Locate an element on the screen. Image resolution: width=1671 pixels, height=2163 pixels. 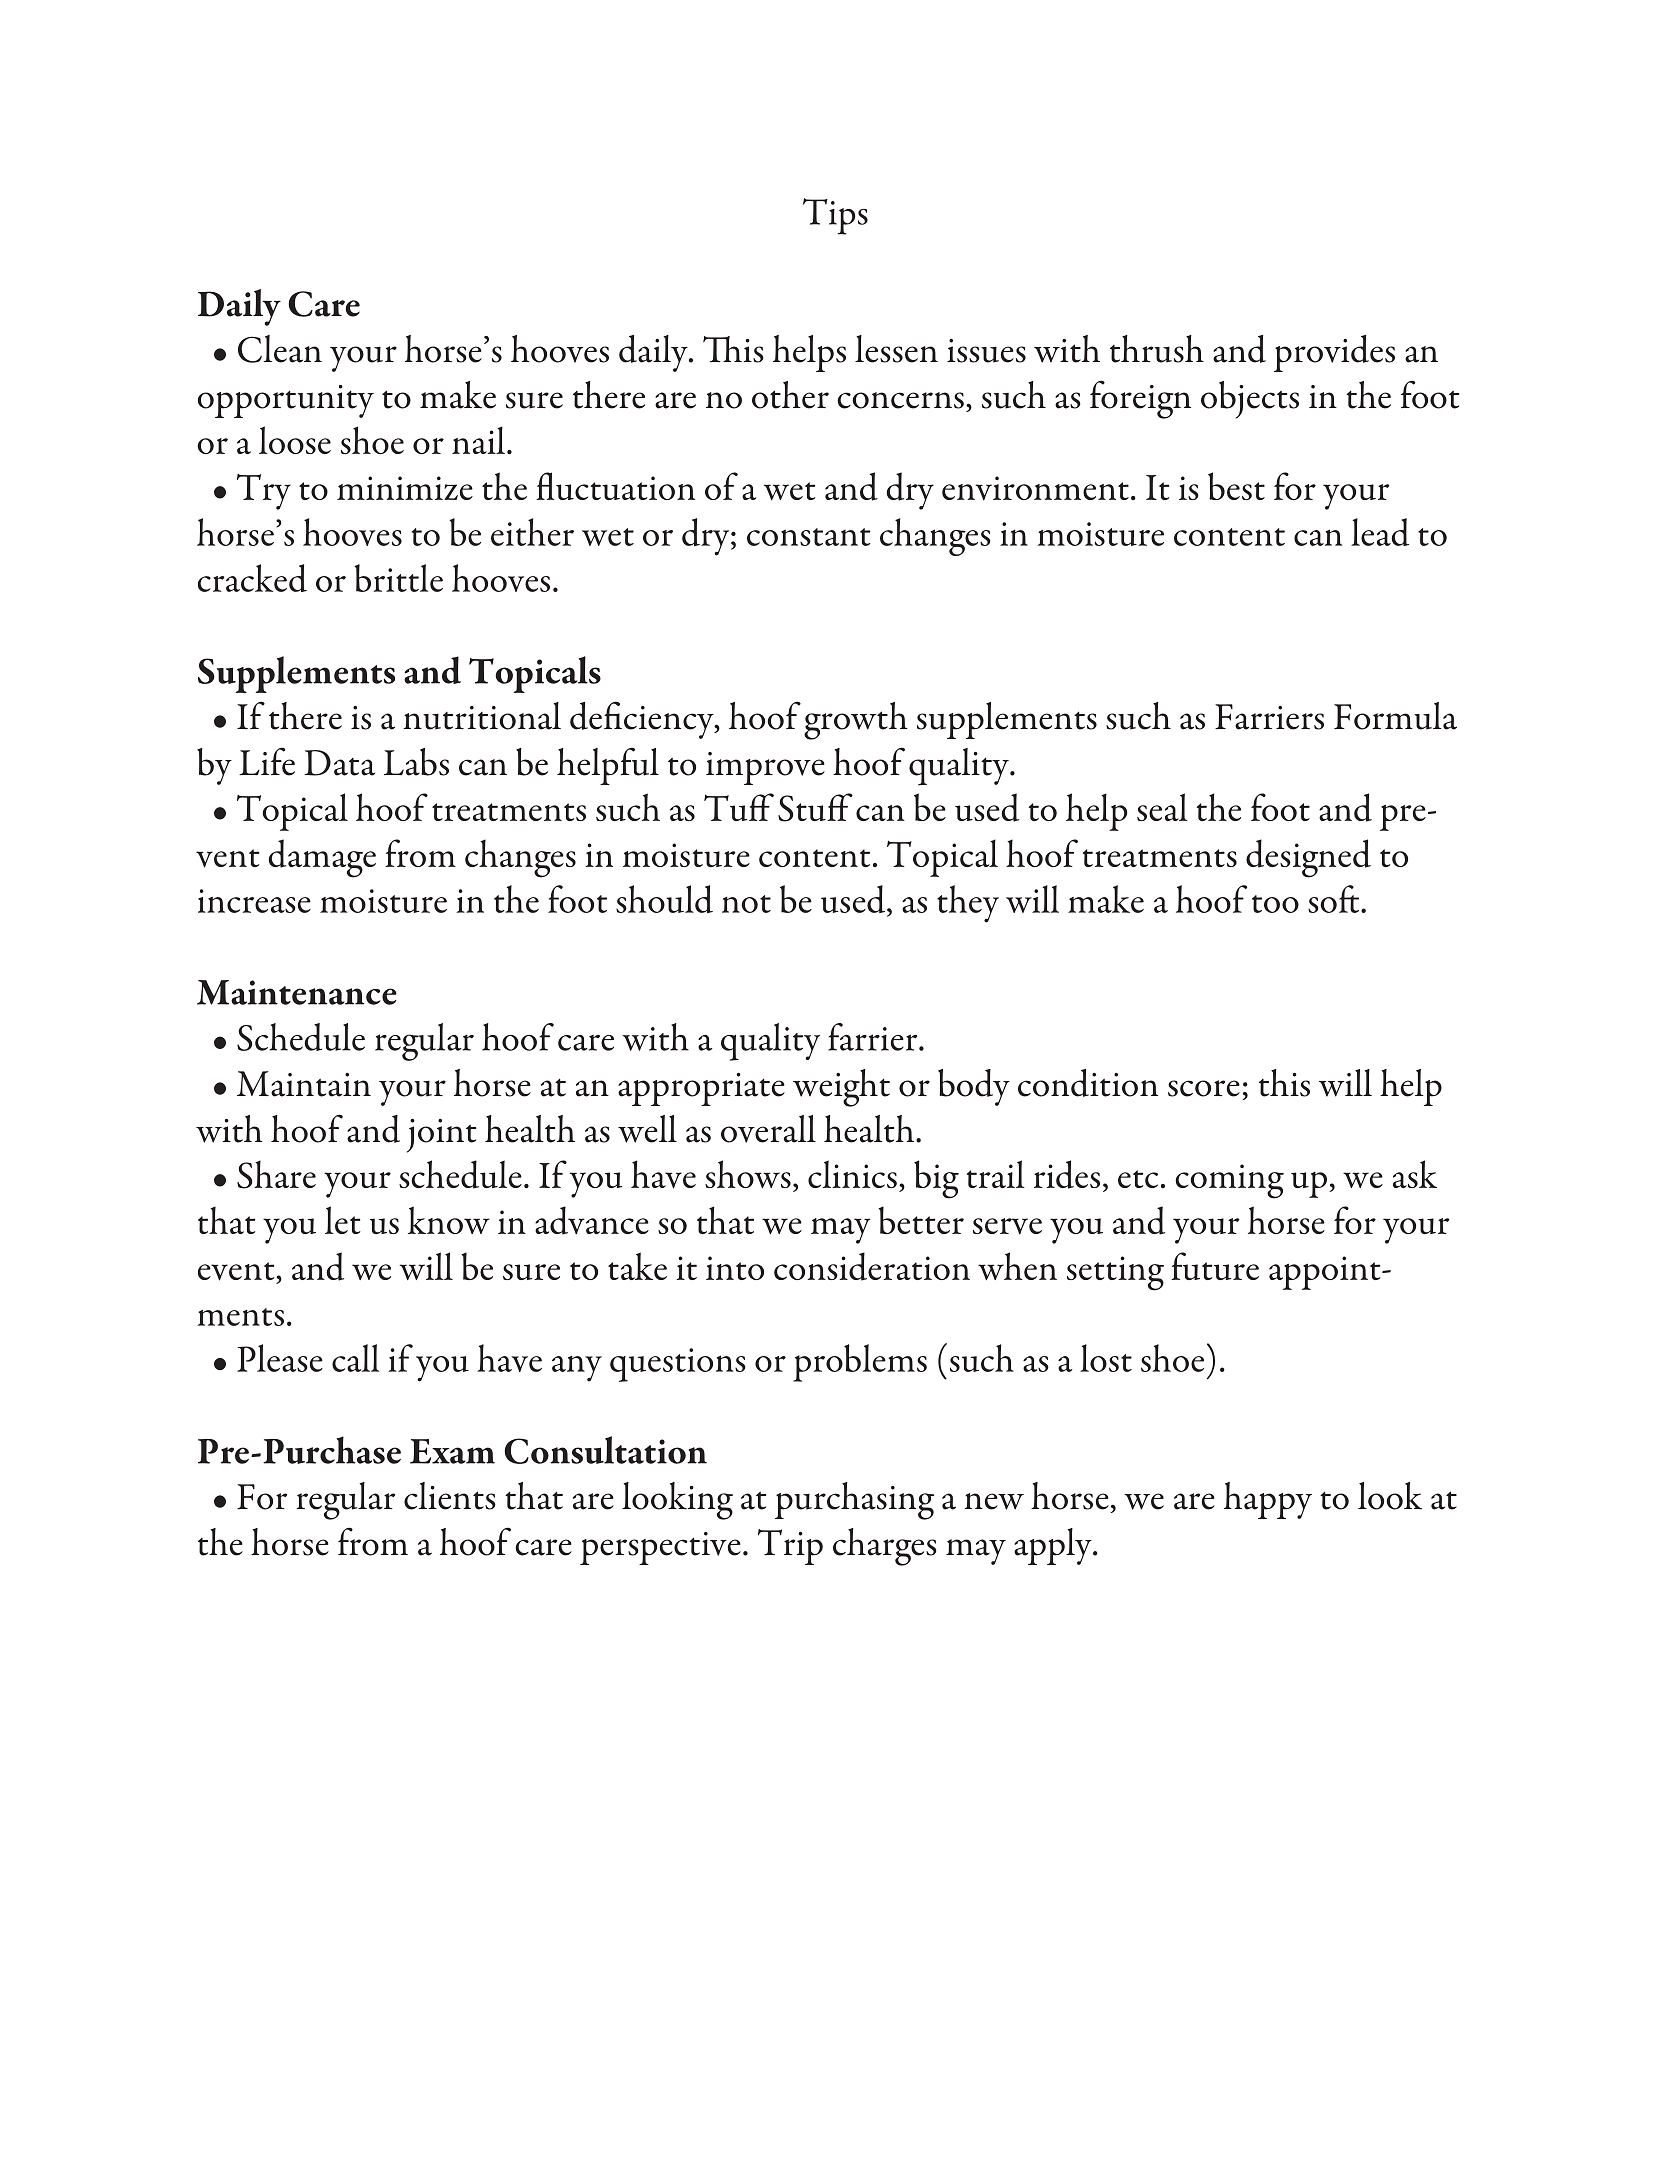
Maintain is located at coordinates (304, 1084).
